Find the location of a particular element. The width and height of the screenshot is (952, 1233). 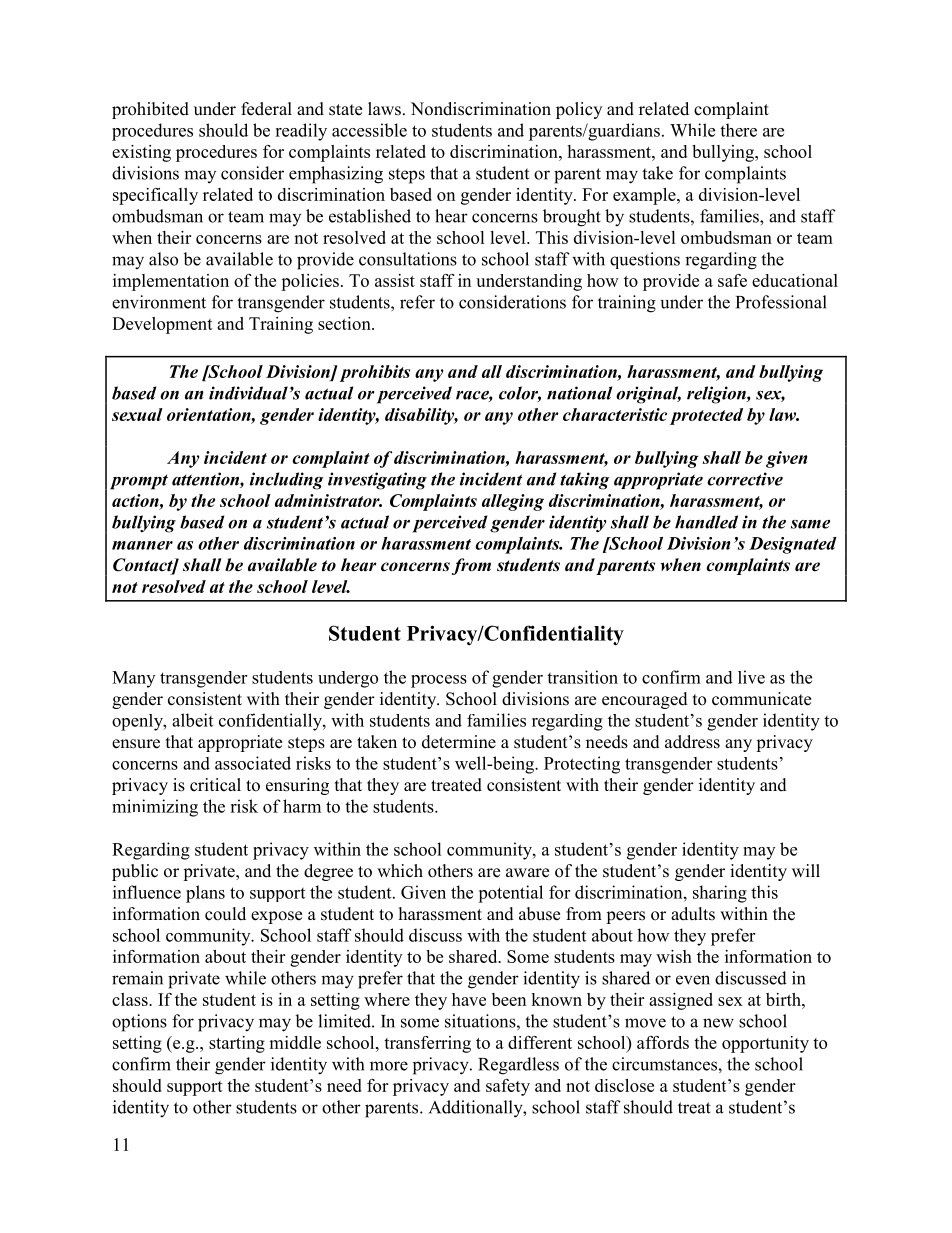

there is located at coordinates (738, 130).
